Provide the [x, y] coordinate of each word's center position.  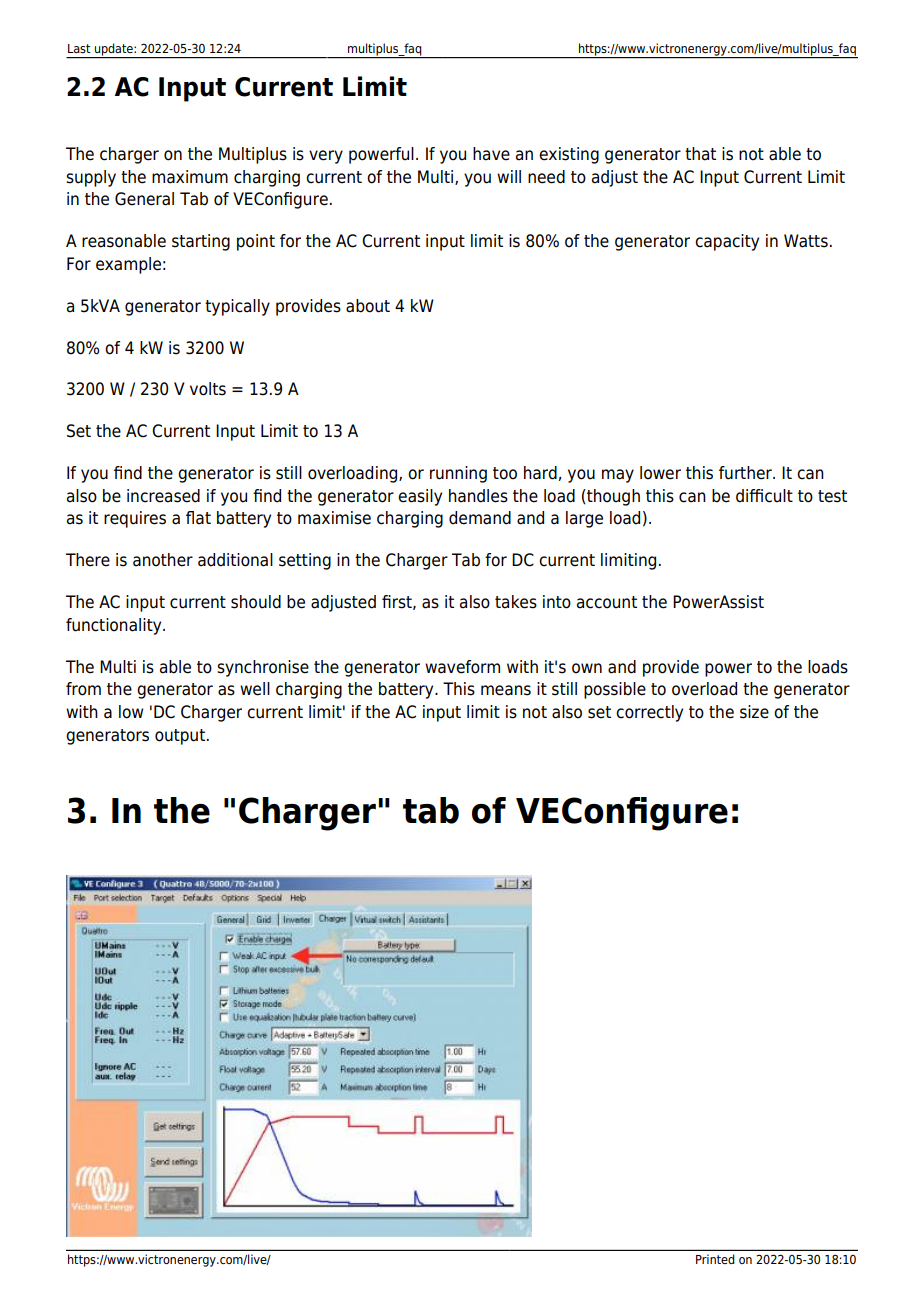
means [506, 690]
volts [208, 389]
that [700, 154]
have [491, 154]
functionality [115, 626]
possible [615, 690]
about [368, 306]
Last [79, 48]
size [754, 712]
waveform [462, 667]
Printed [715, 1259]
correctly [649, 713]
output [181, 737]
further [746, 473]
